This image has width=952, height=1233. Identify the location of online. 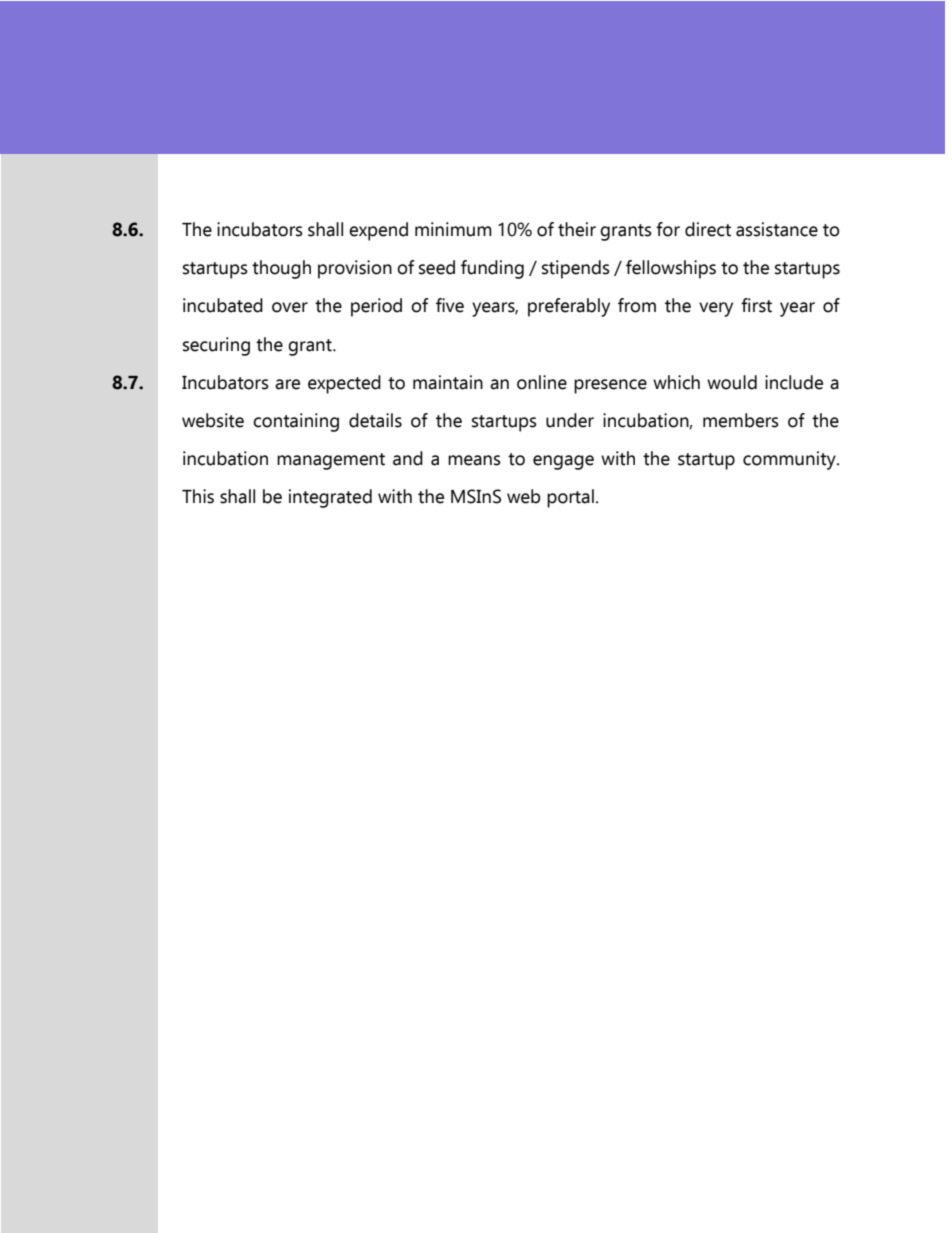
(542, 382).
